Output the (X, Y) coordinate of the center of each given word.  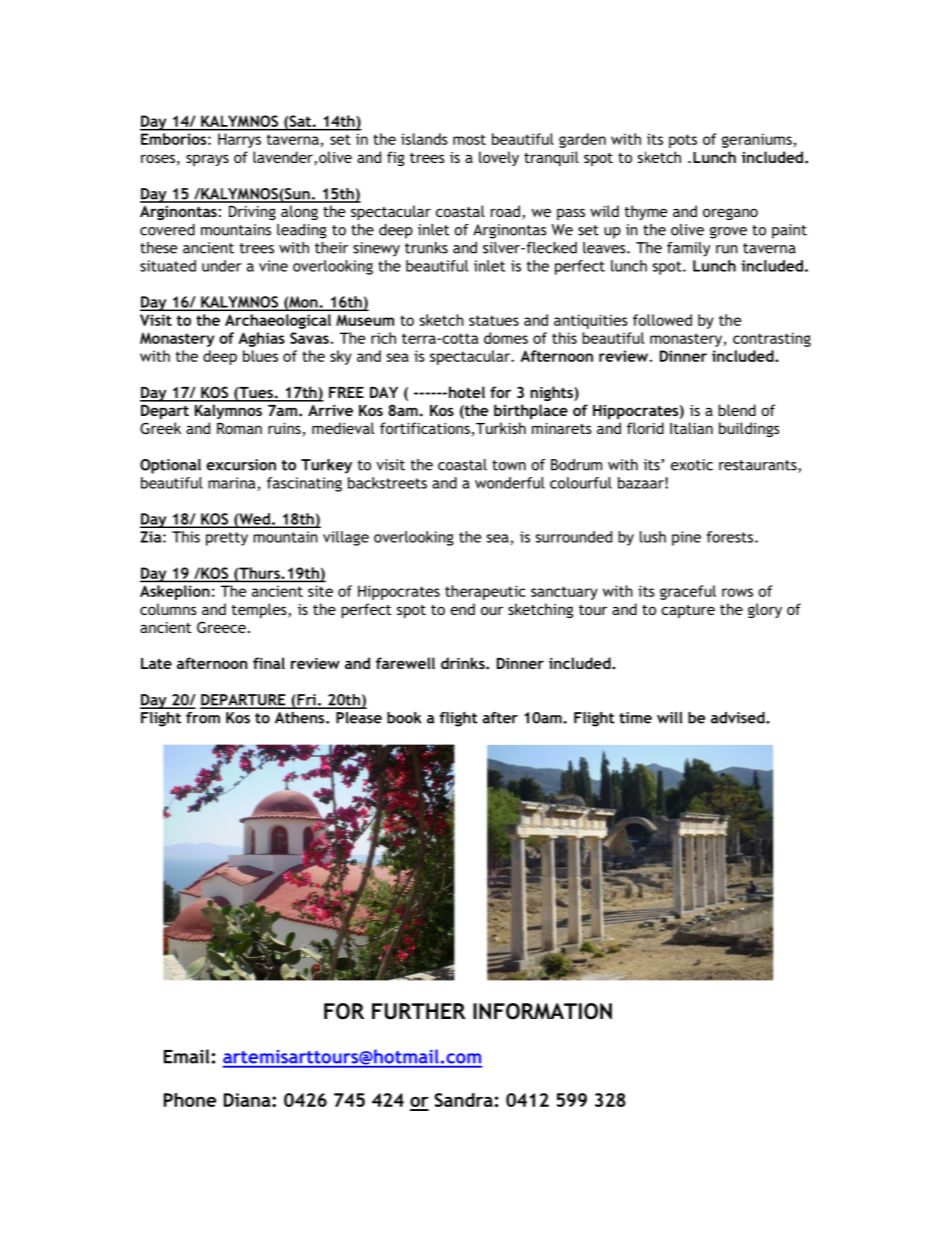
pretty (227, 539)
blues (260, 356)
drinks (464, 663)
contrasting (772, 339)
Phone (190, 1100)
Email (187, 1056)
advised (739, 717)
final (269, 663)
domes (506, 338)
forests (731, 537)
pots (683, 141)
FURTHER (419, 1011)
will (670, 717)
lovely (499, 158)
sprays (207, 160)
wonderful (510, 483)
